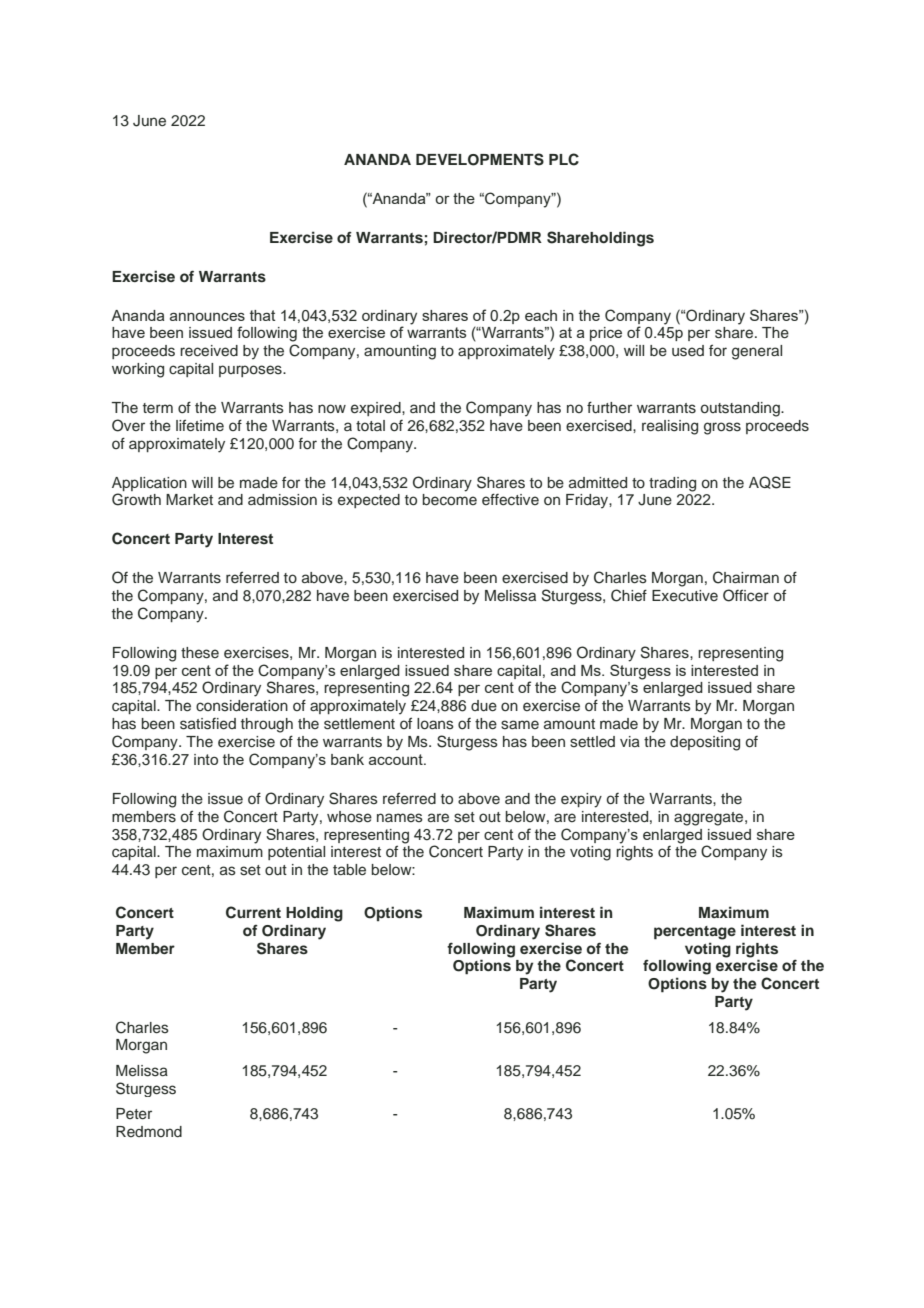 Image resolution: width=924 pixels, height=1308 pixels. Describe the element at coordinates (685, 596) in the page. I see `Executive` at that location.
